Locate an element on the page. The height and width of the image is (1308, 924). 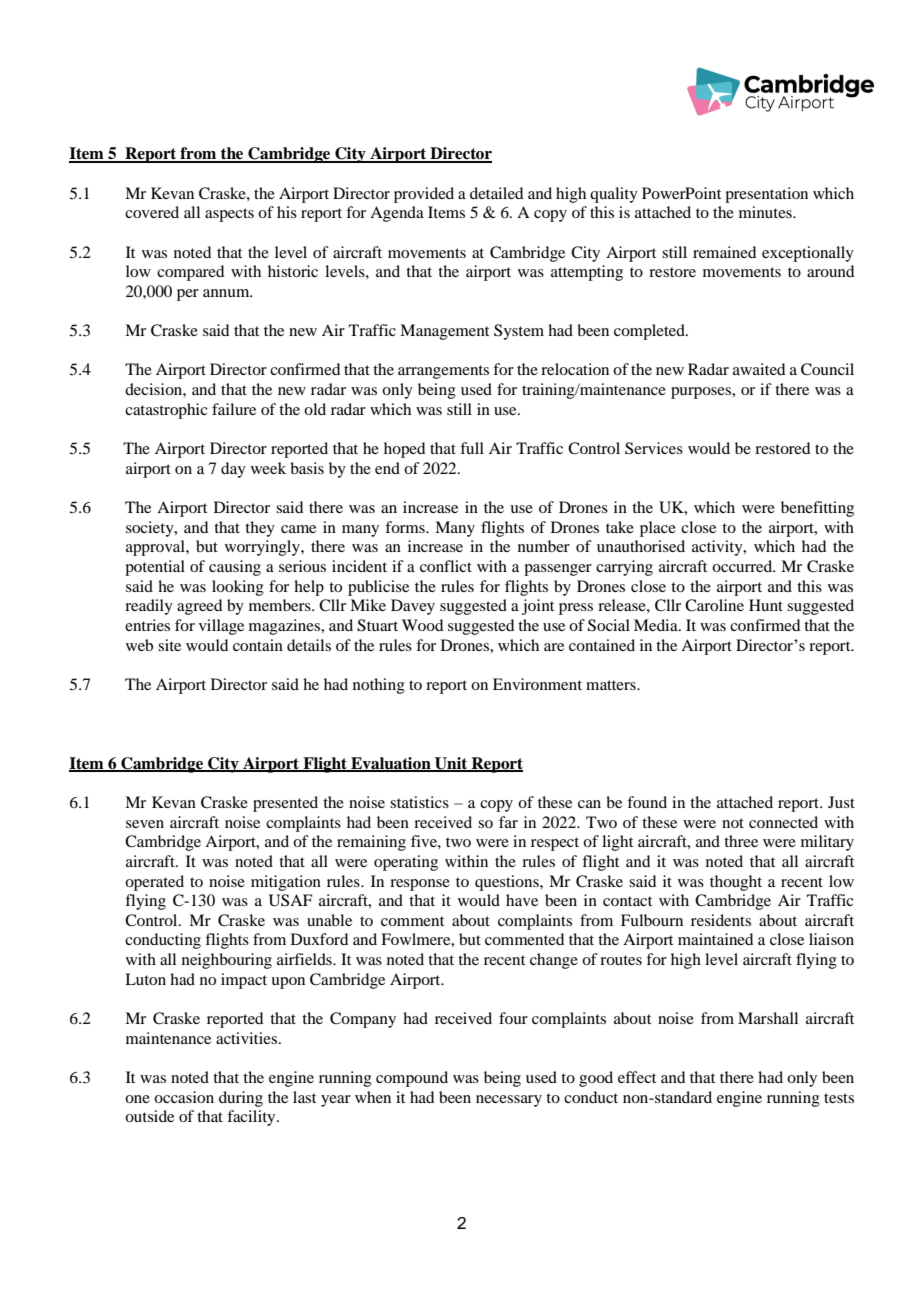
detailed is located at coordinates (496, 193).
